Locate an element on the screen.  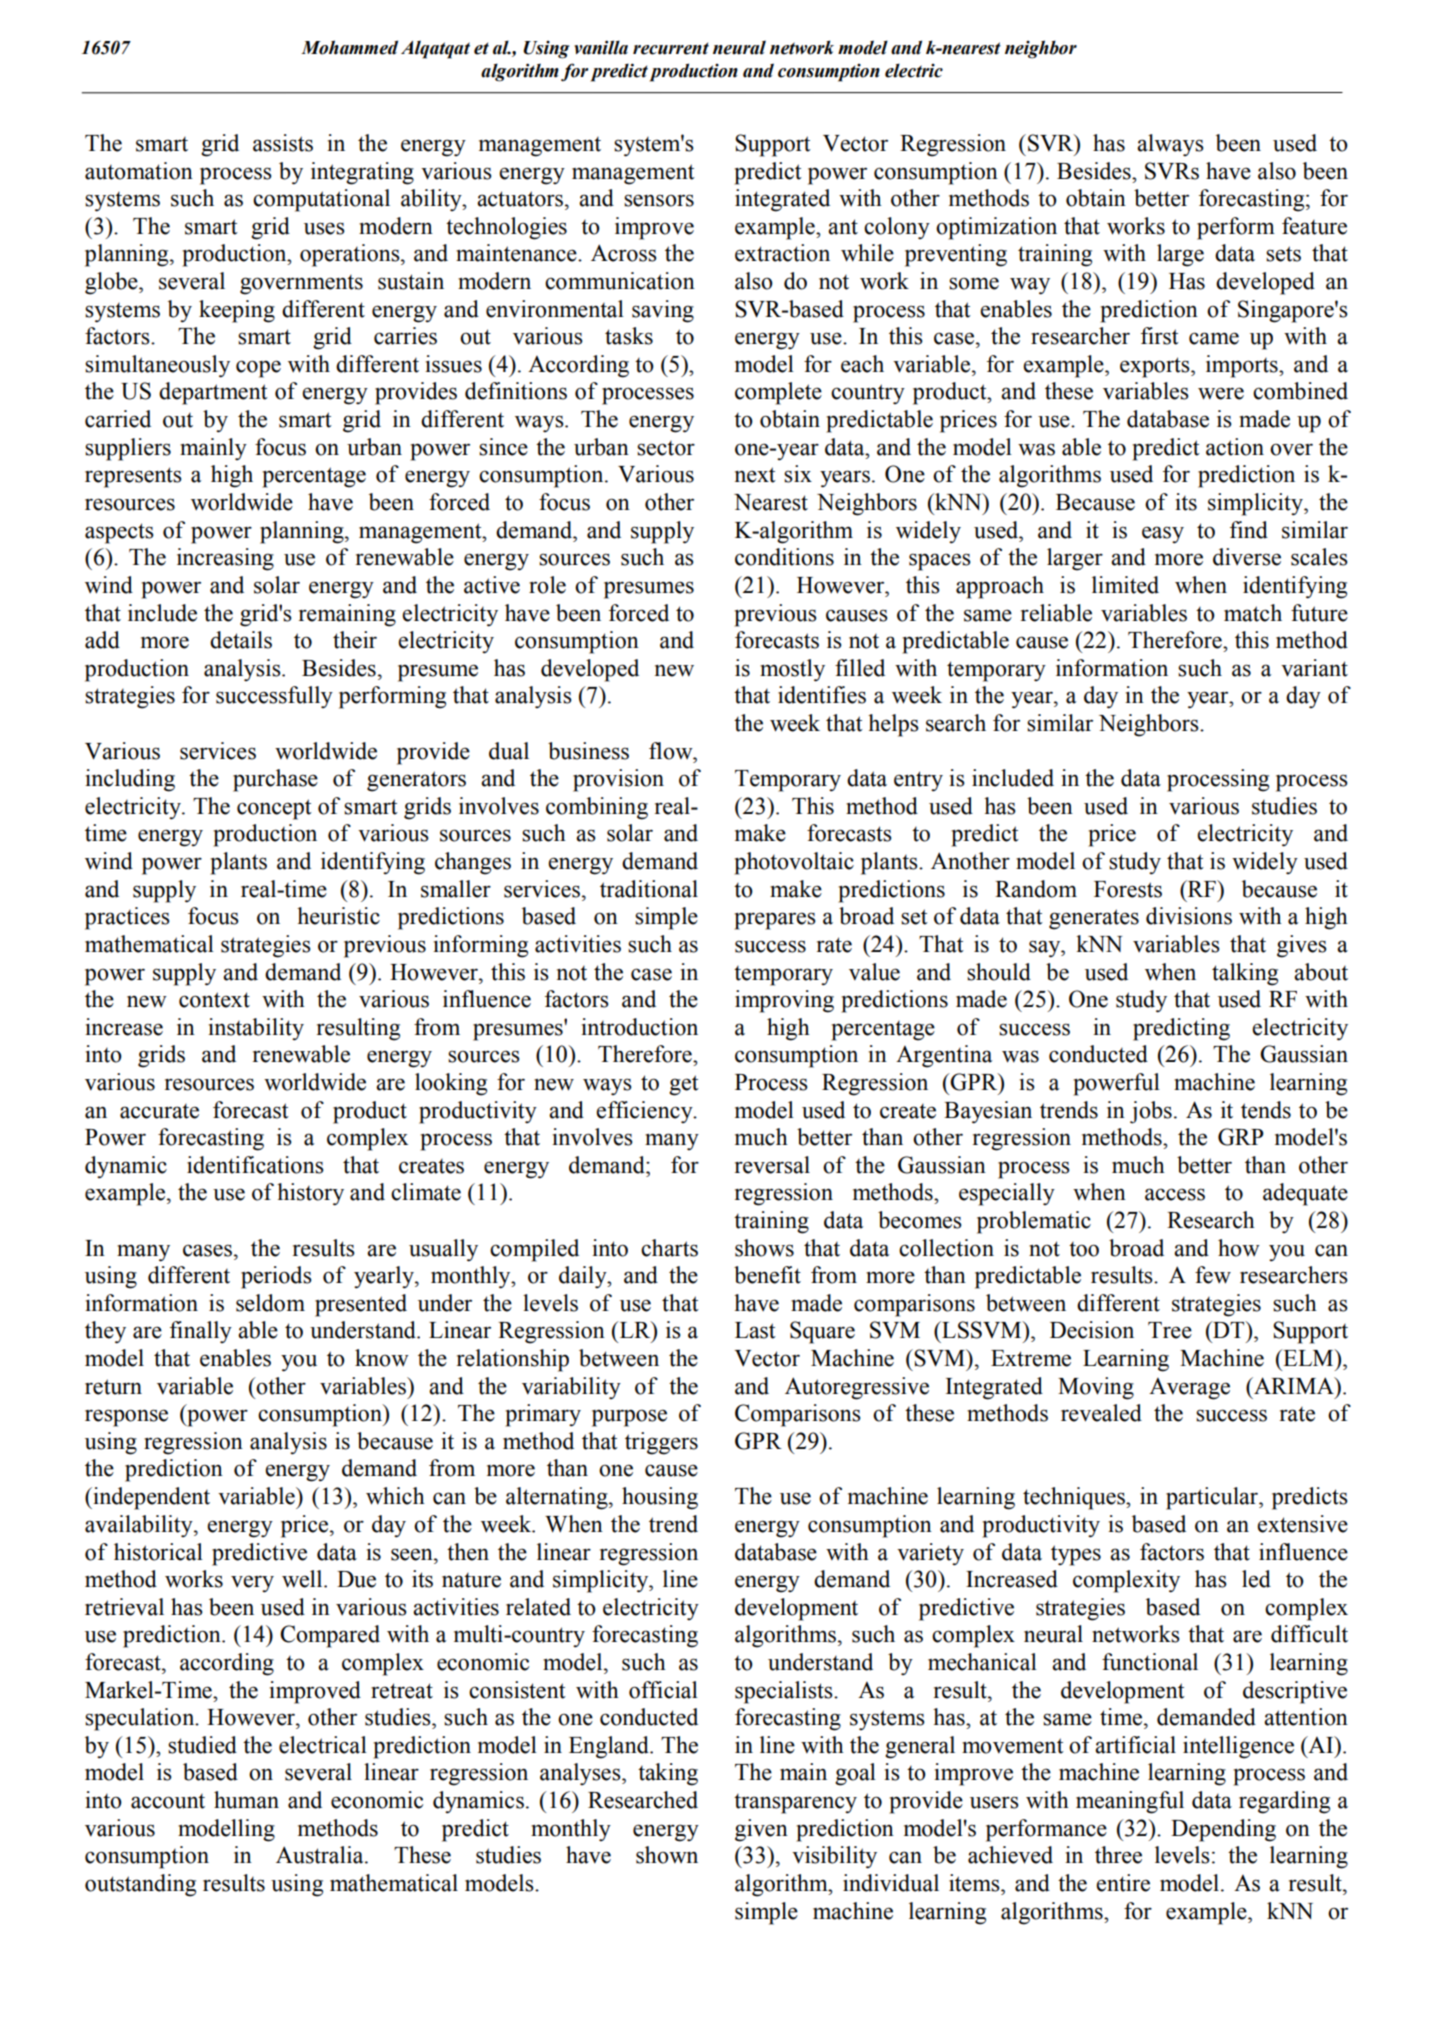
given is located at coordinates (761, 1830).
